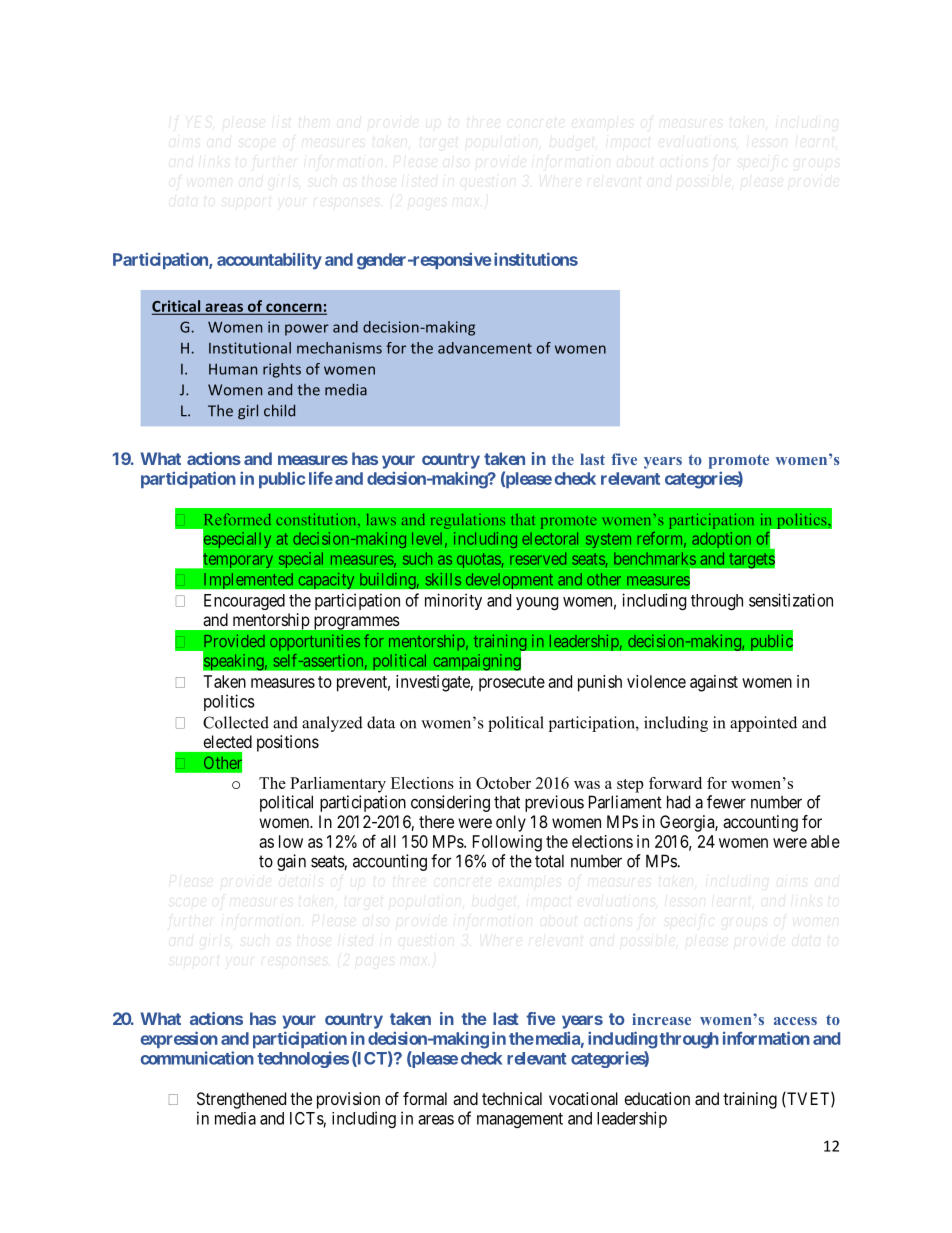 The width and height of the screenshot is (952, 1233). Describe the element at coordinates (795, 1021) in the screenshot. I see `access` at that location.
